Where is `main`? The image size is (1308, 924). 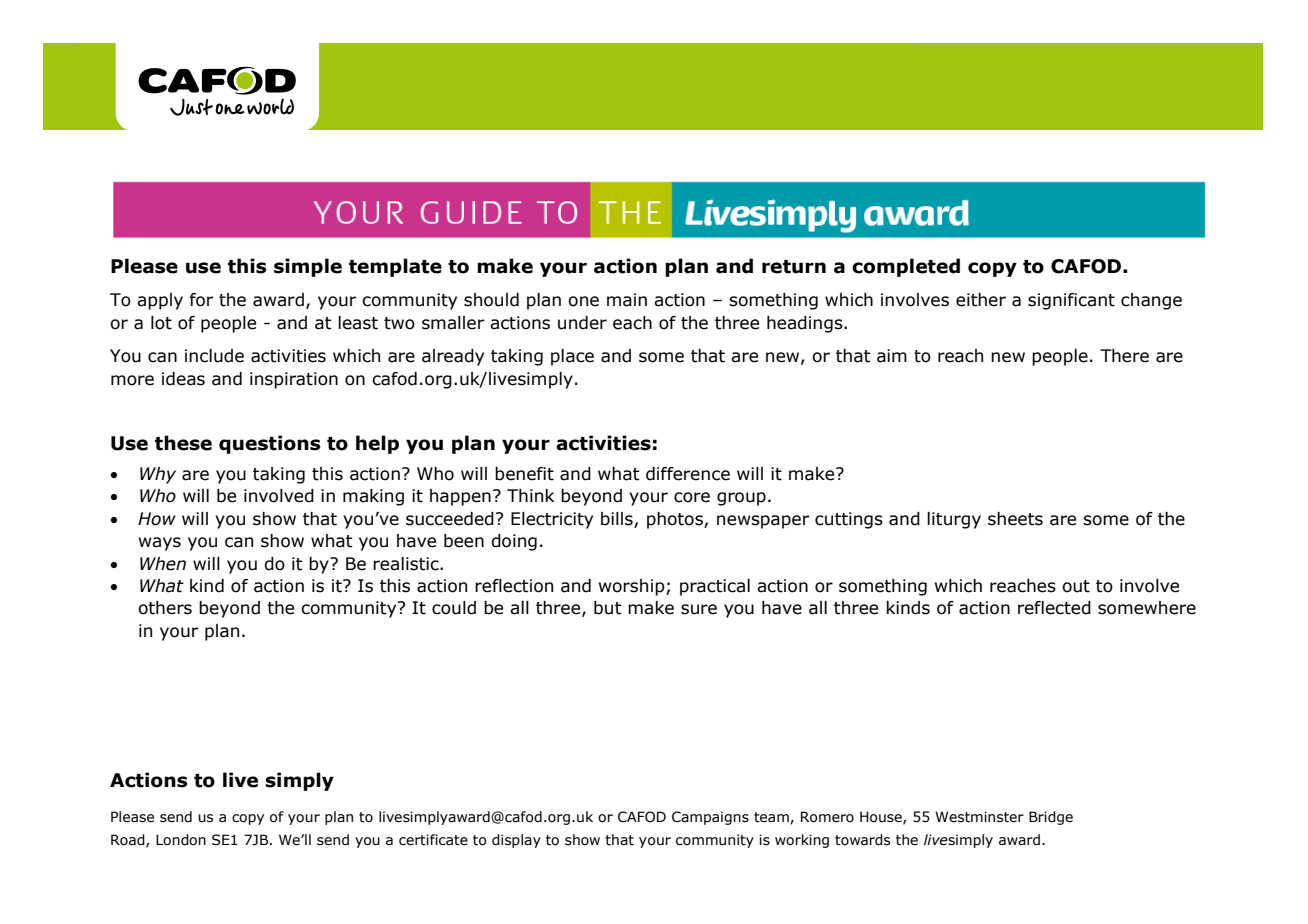 main is located at coordinates (627, 300).
